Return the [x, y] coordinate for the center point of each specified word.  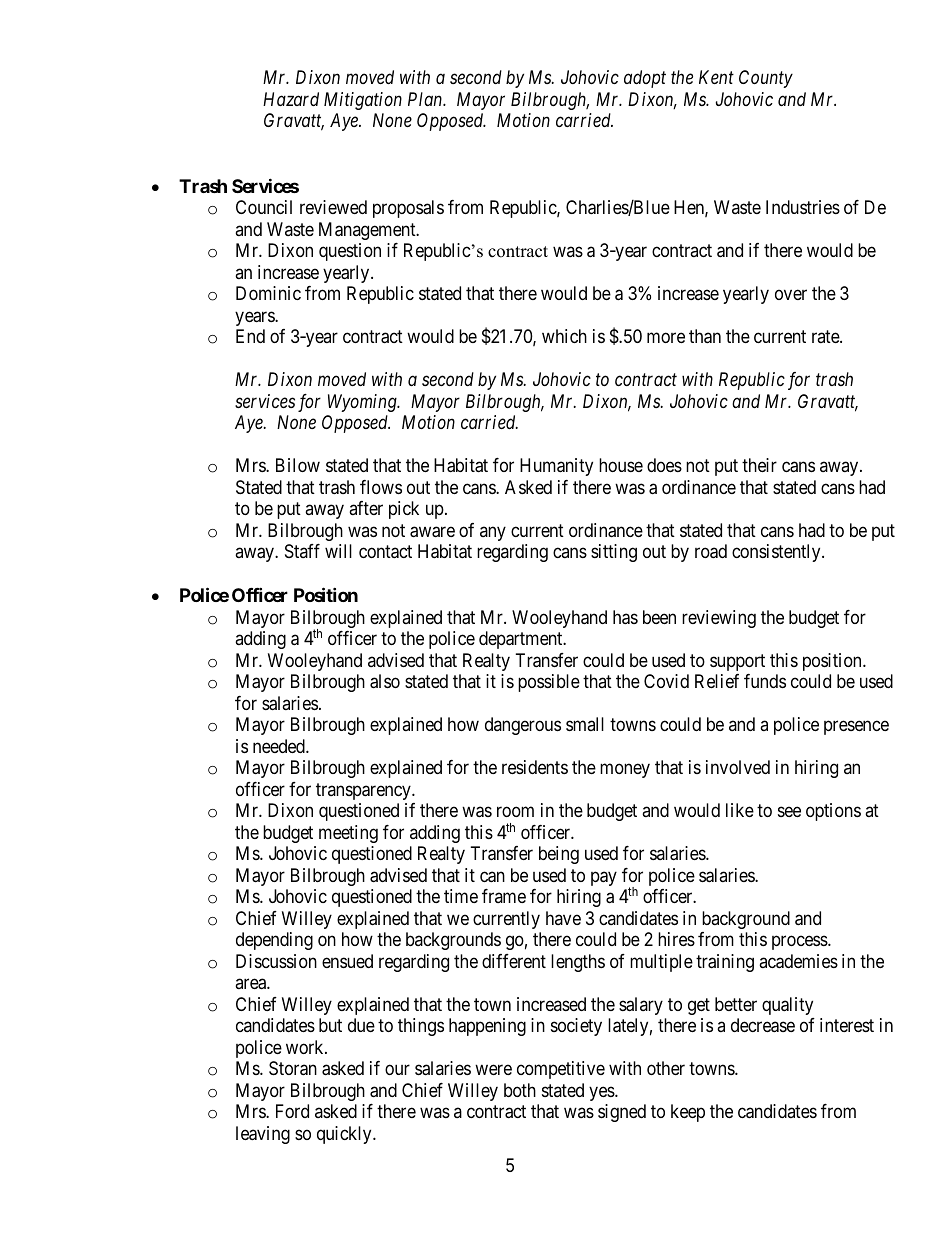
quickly [345, 1135]
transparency [364, 791]
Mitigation [363, 101]
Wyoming [363, 403]
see [789, 812]
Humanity [556, 467]
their [759, 465]
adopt [645, 79]
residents [535, 767]
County [766, 79]
